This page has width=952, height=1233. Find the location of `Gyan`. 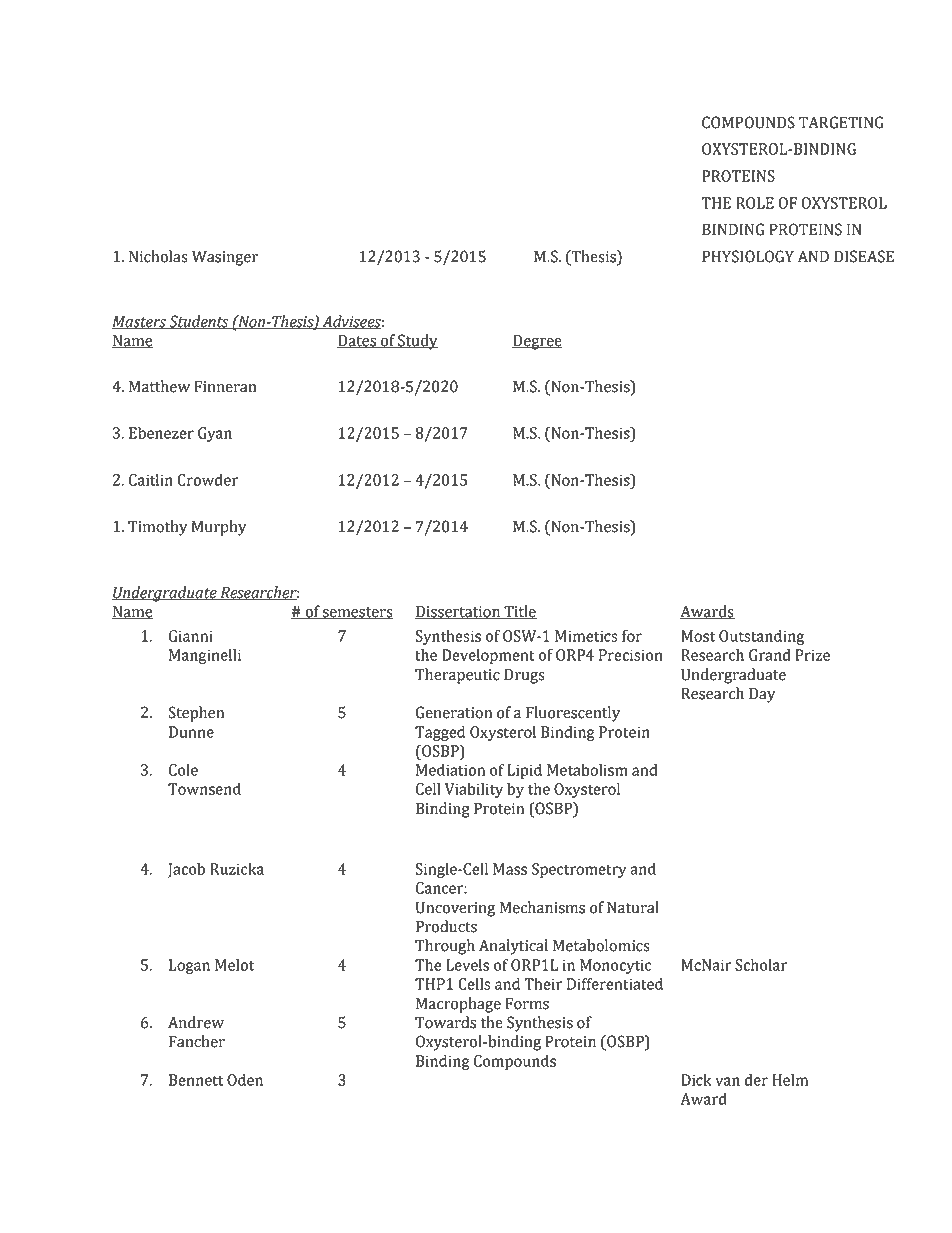

Gyan is located at coordinates (215, 434).
